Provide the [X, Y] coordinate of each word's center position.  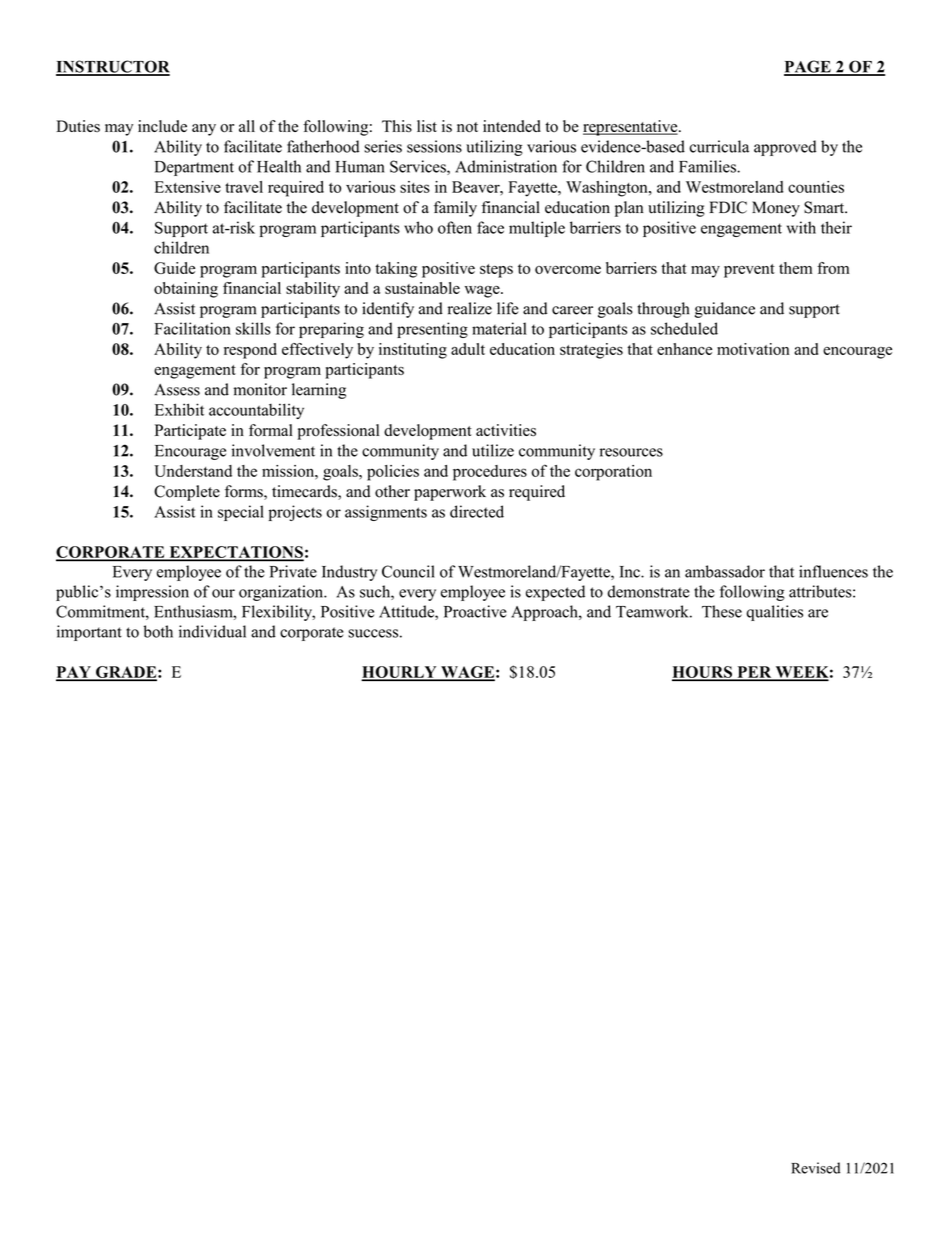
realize [469, 308]
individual [212, 631]
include [162, 126]
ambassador [725, 571]
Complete [187, 493]
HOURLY [400, 673]
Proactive [475, 611]
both [158, 631]
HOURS [703, 673]
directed [477, 511]
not [467, 127]
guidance [725, 310]
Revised [815, 1168]
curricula [719, 146]
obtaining [186, 290]
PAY [74, 673]
